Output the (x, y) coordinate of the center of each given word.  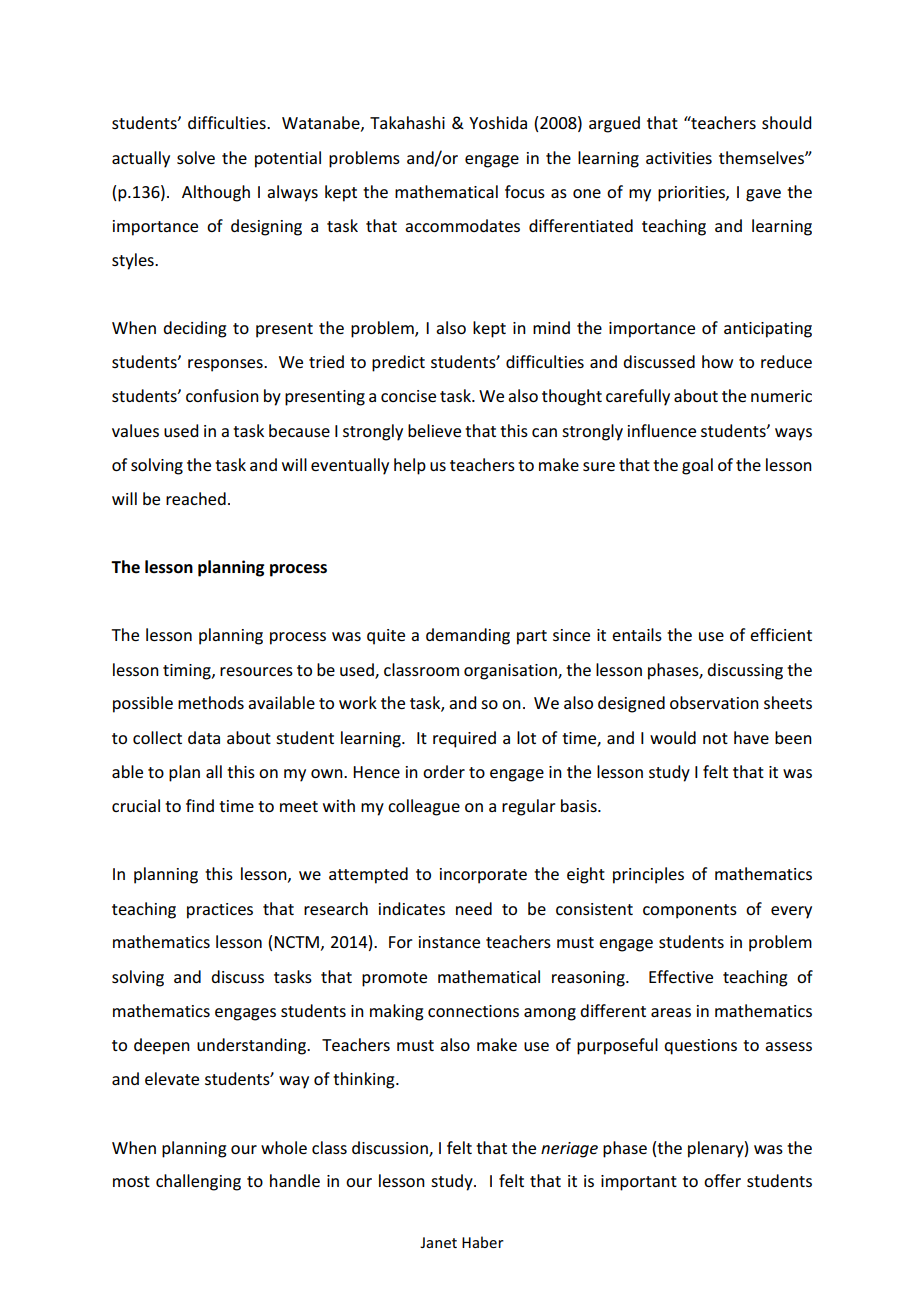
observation (714, 702)
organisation (511, 672)
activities (679, 158)
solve (196, 157)
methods (211, 702)
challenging (198, 1182)
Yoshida (498, 122)
